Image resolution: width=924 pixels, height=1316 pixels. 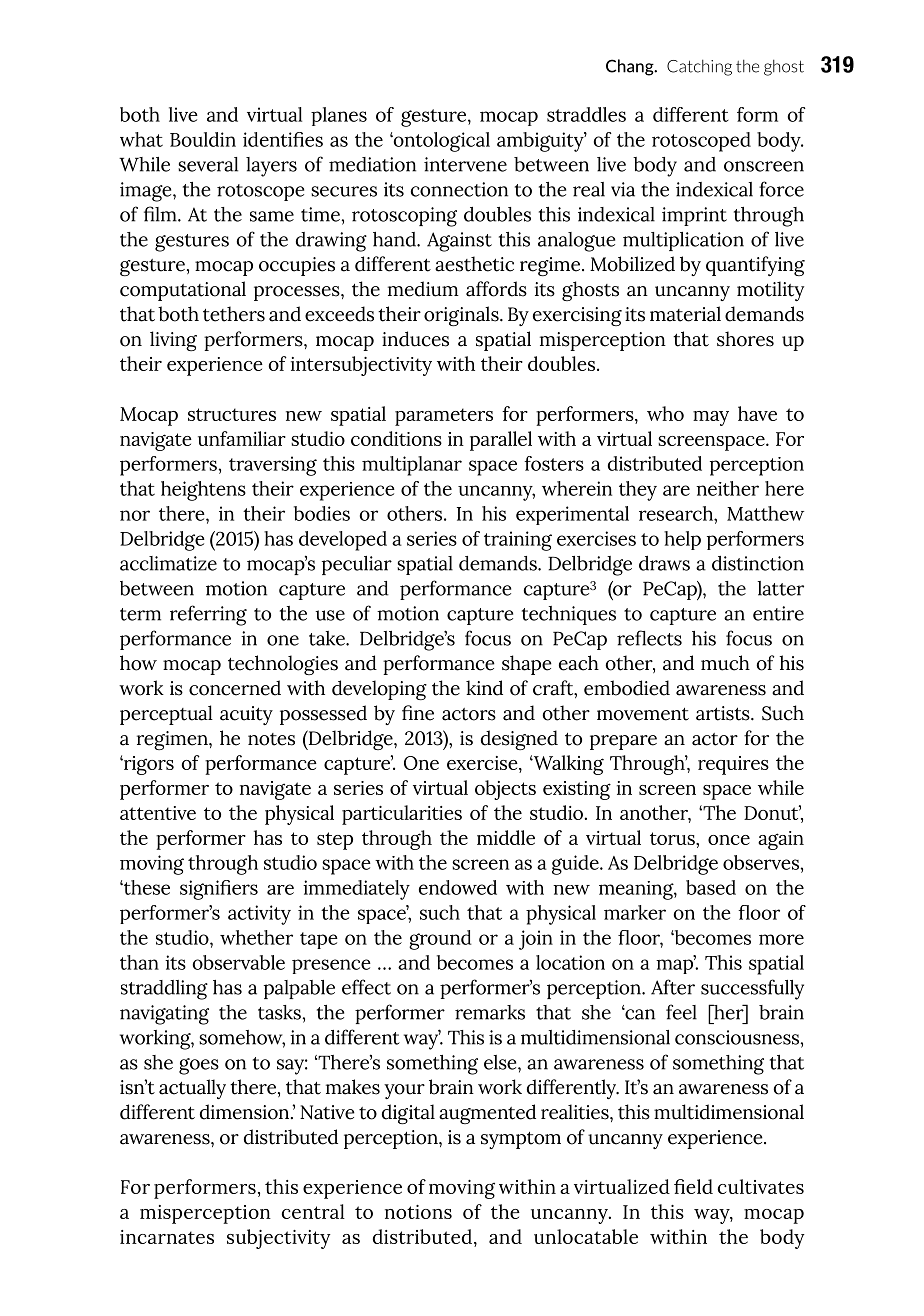 What do you see at coordinates (465, 164) in the screenshot?
I see `intervene` at bounding box center [465, 164].
